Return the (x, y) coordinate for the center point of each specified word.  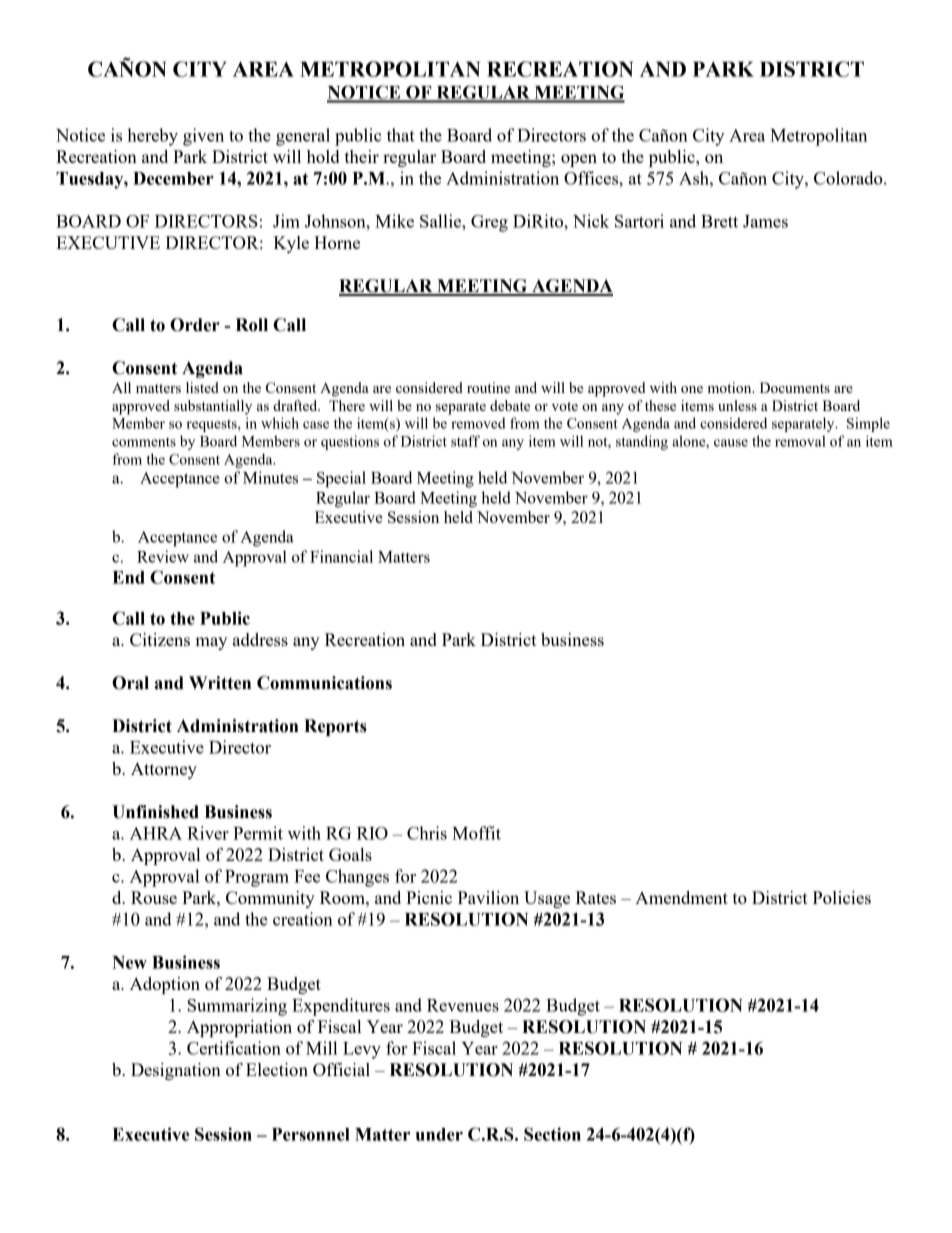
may (211, 643)
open (579, 160)
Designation (176, 1071)
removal (800, 441)
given (203, 137)
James (765, 221)
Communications (324, 683)
